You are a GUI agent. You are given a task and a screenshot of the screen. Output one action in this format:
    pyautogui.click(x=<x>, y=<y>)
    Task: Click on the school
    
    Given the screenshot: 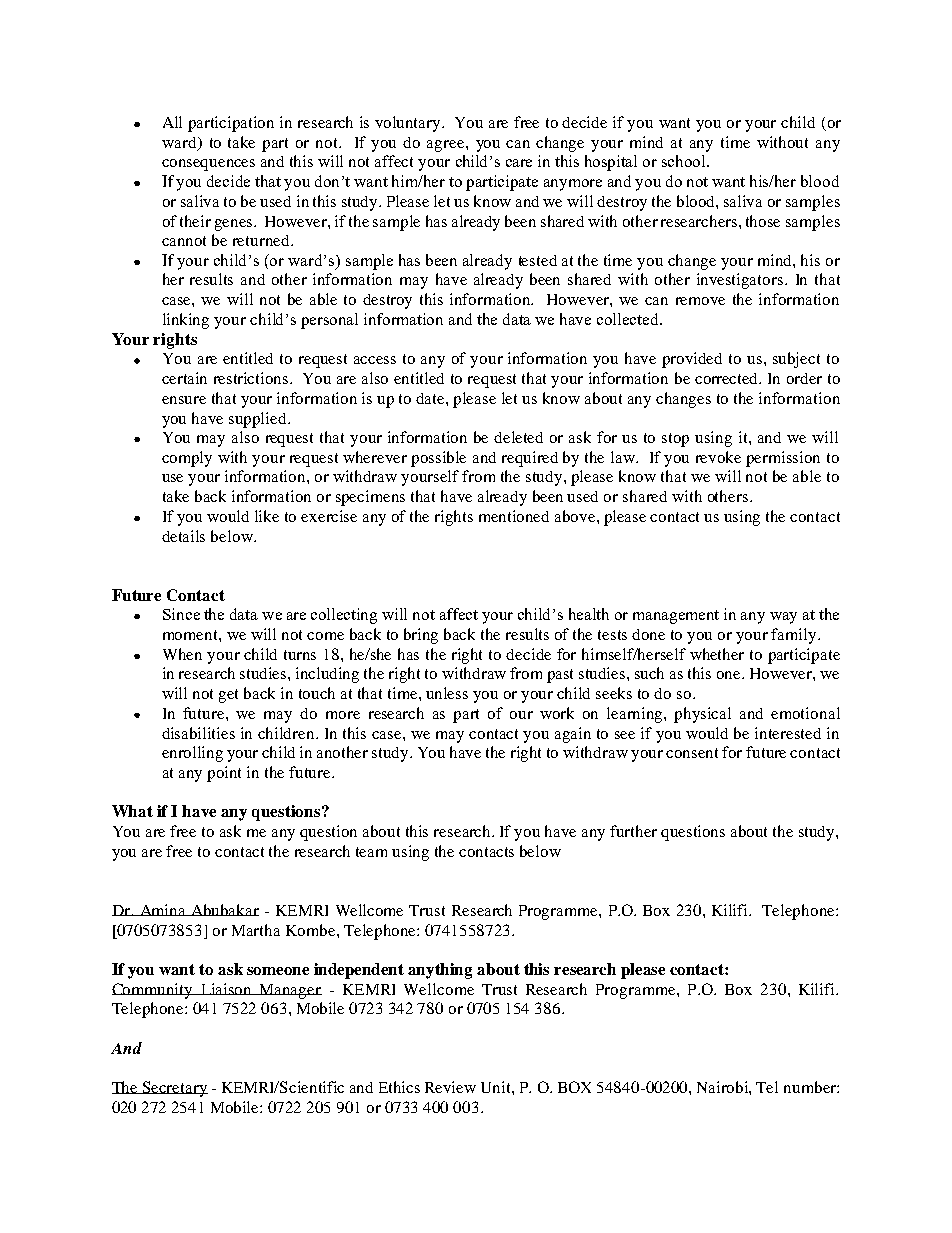 What is the action you would take?
    pyautogui.click(x=685, y=161)
